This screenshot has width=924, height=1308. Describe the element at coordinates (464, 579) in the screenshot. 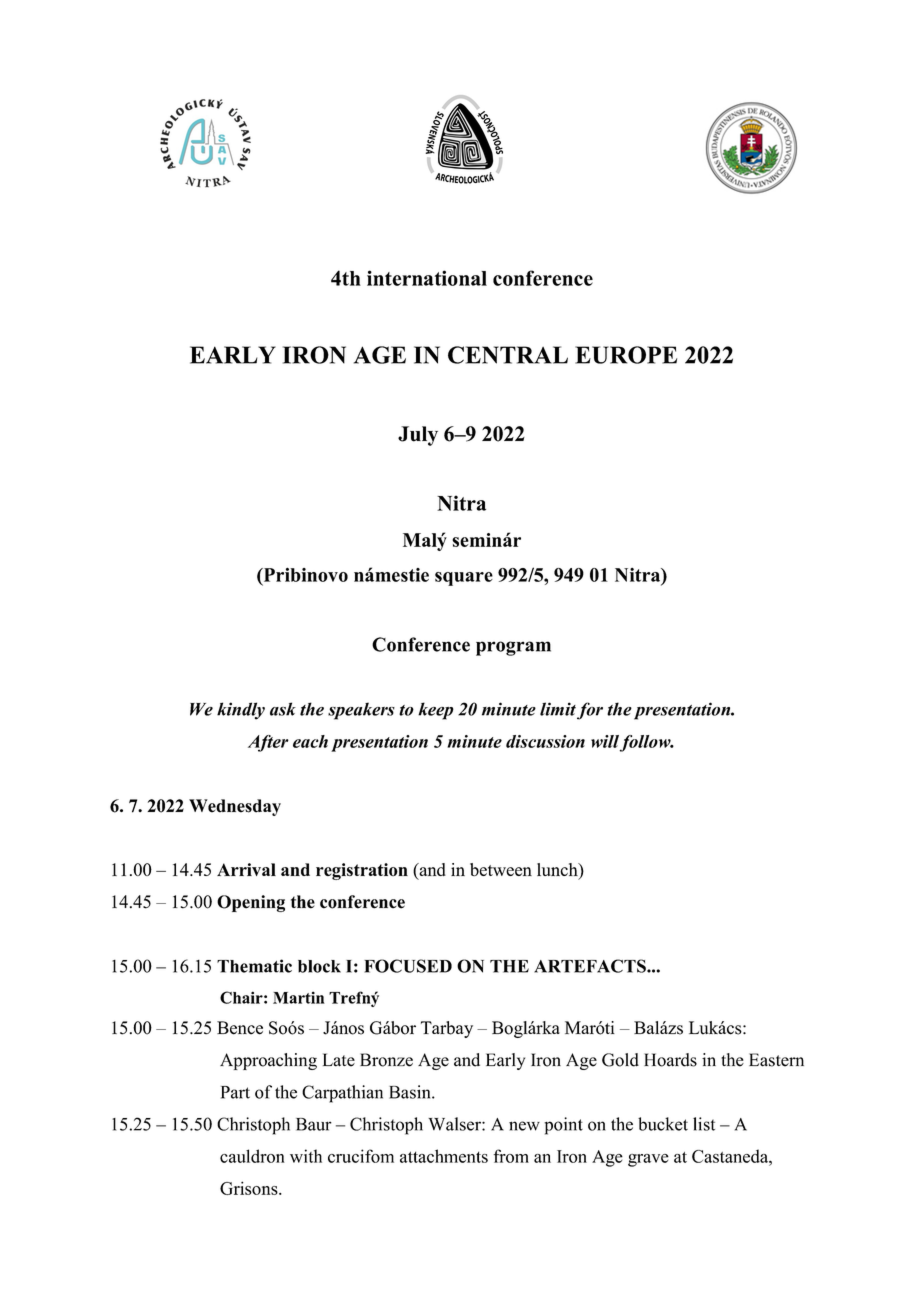

I see `square` at that location.
